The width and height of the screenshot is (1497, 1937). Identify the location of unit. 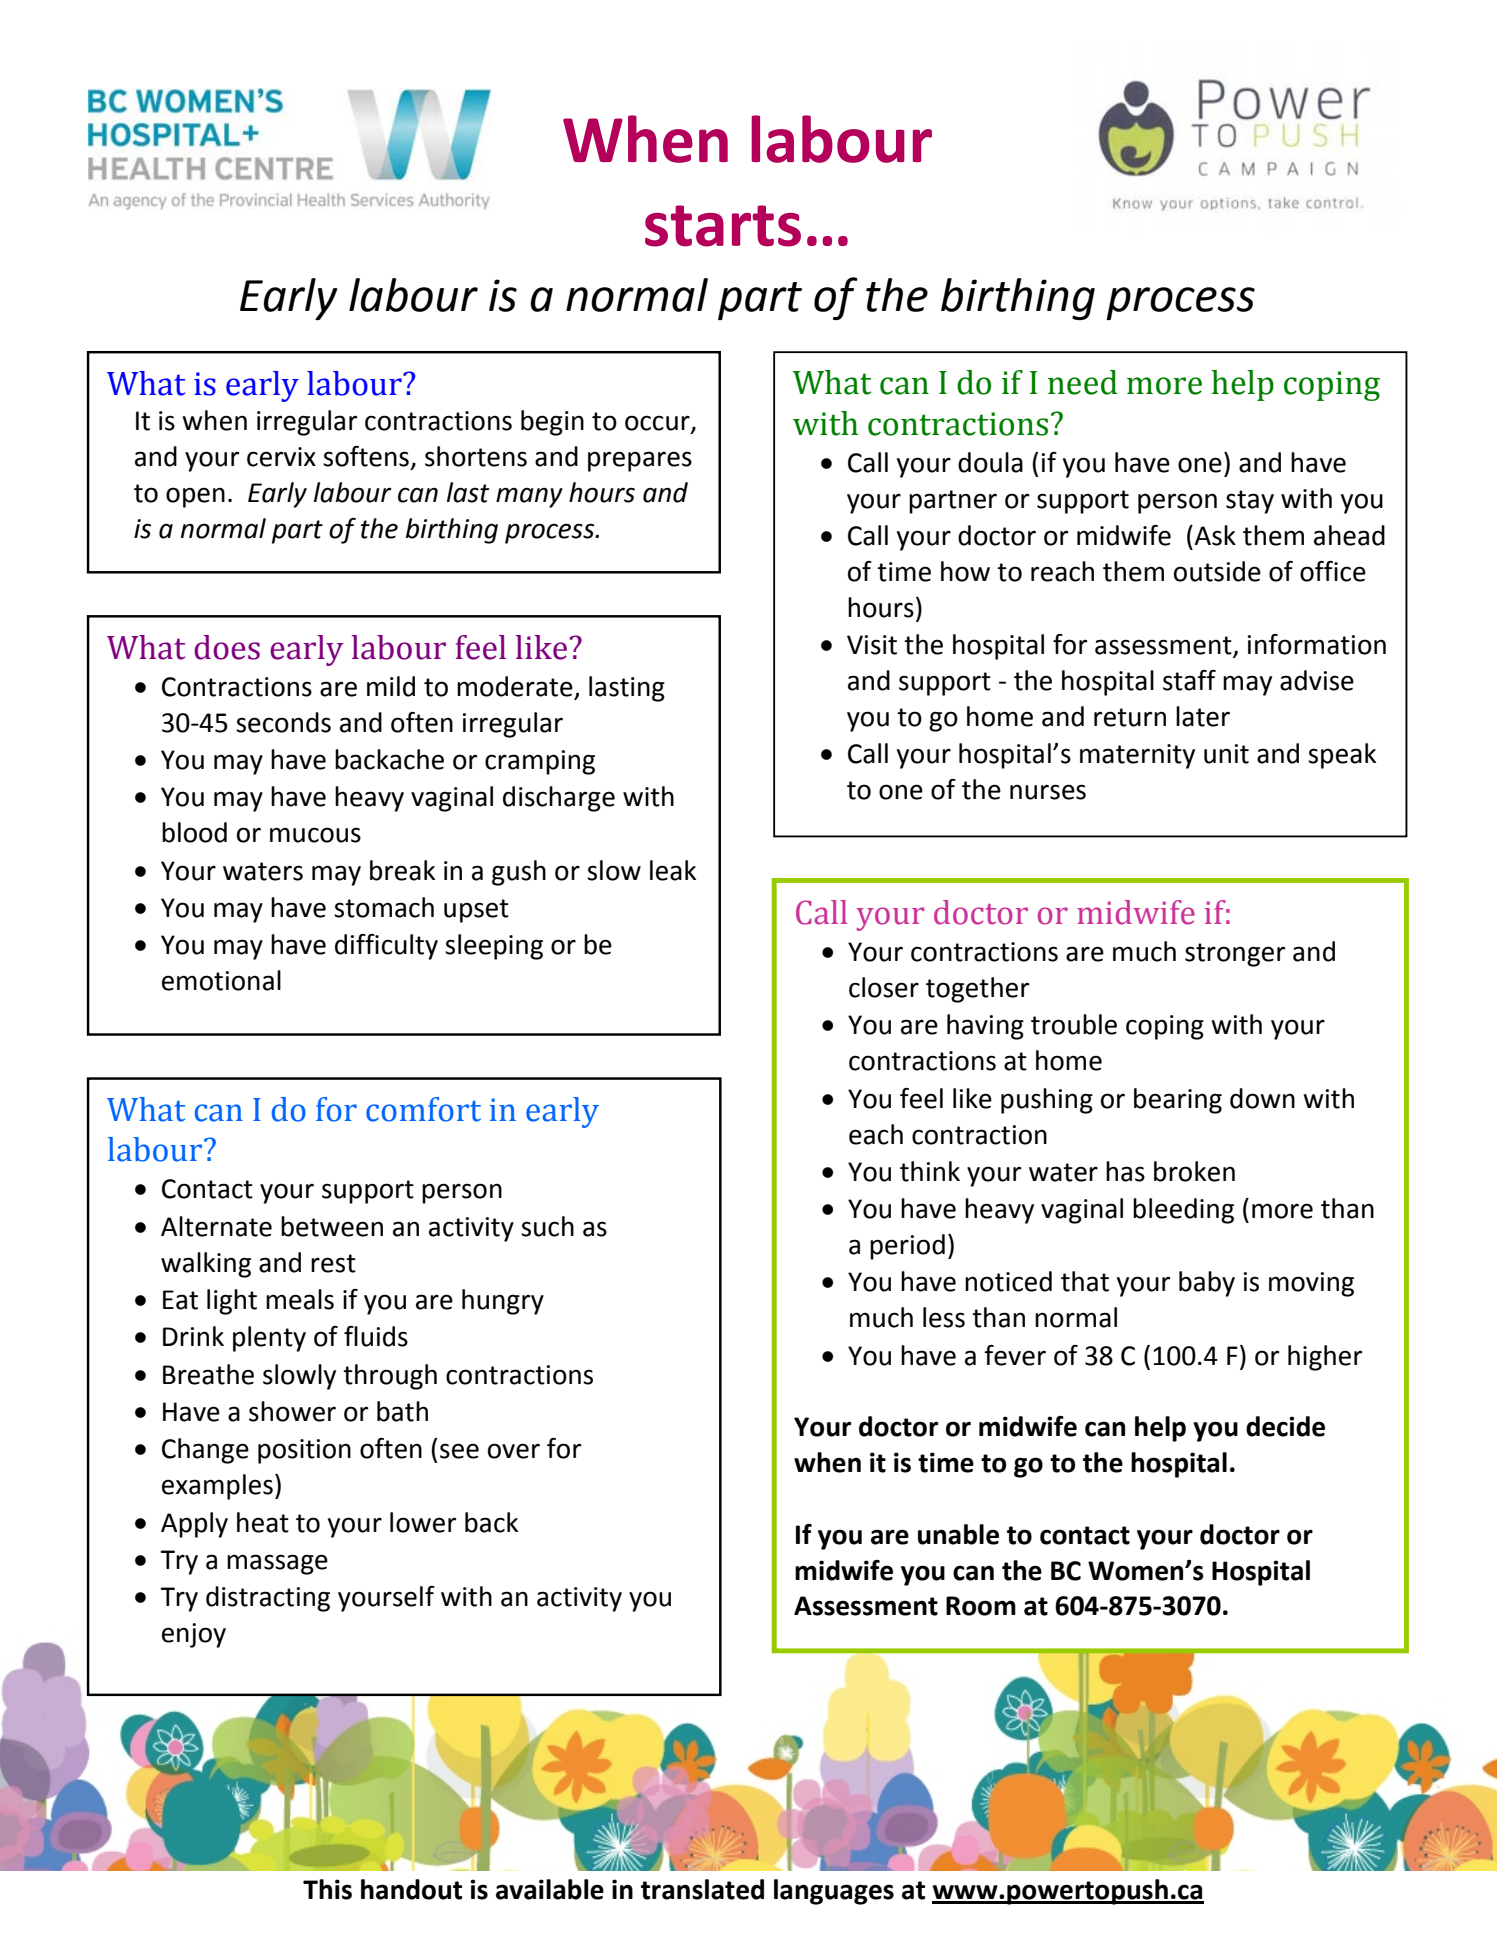
(1226, 754).
